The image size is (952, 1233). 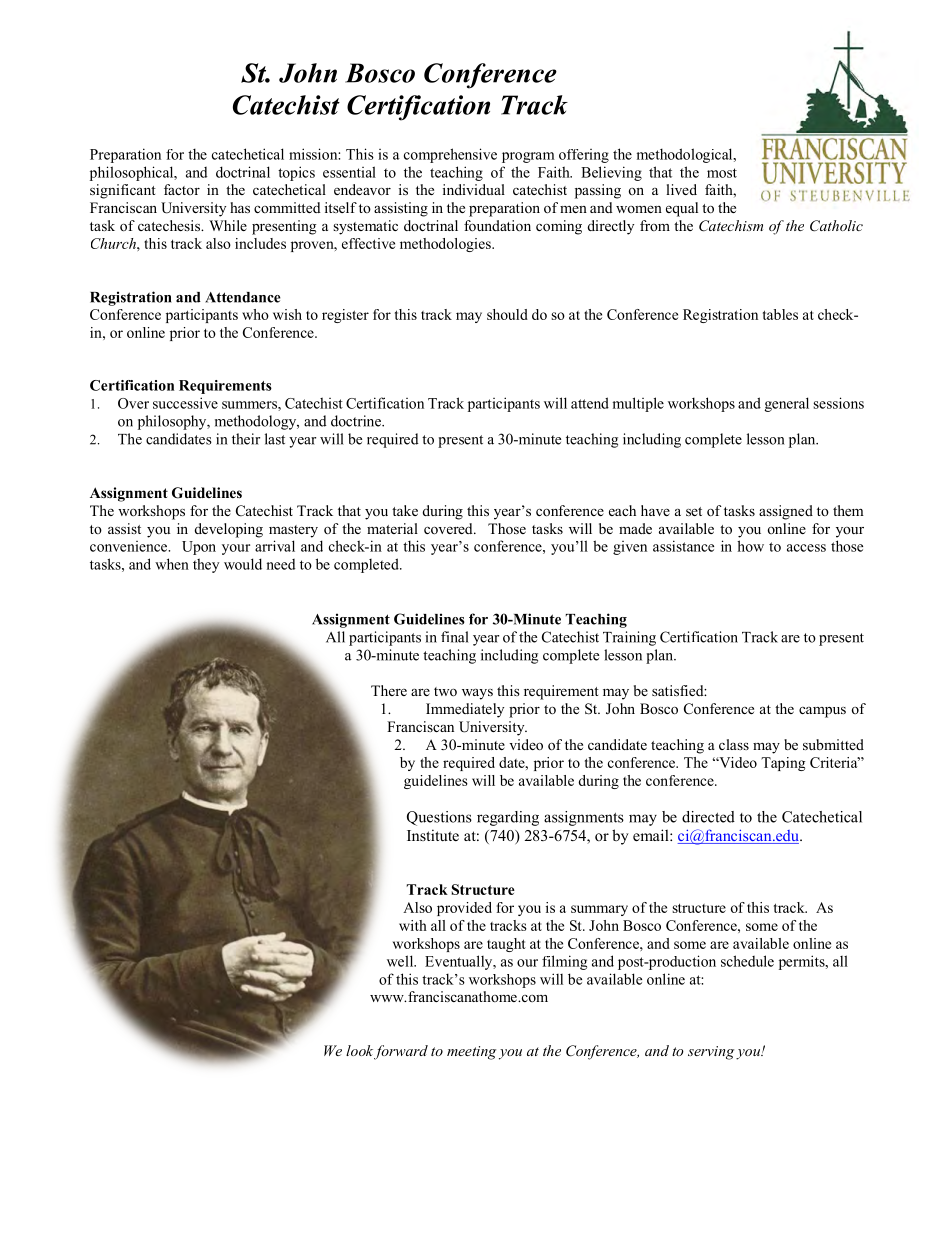 What do you see at coordinates (359, 1050) in the image?
I see `look` at bounding box center [359, 1050].
